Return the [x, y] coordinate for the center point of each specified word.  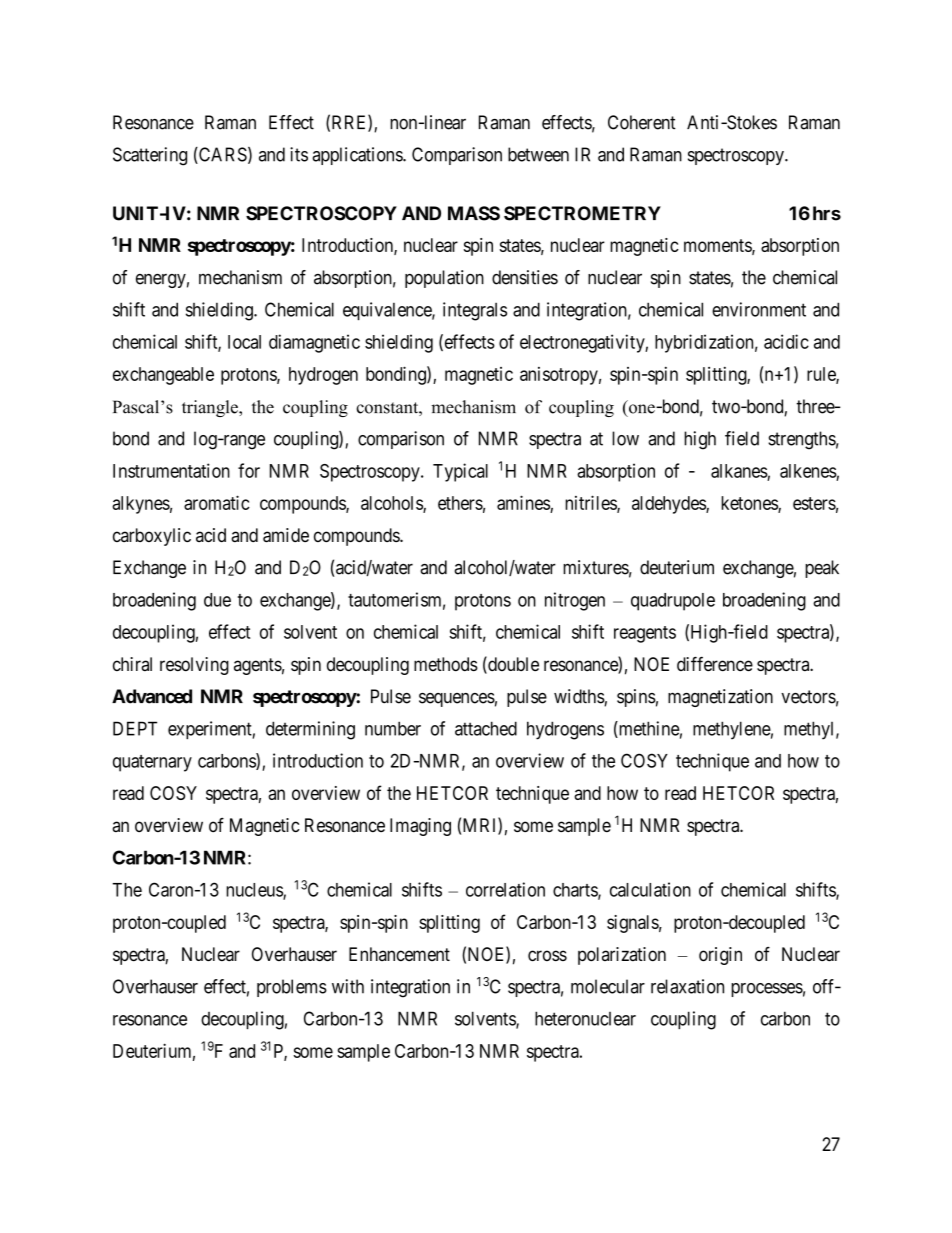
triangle [211, 408]
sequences [457, 700]
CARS [222, 155]
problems [292, 988]
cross [547, 955]
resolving [194, 666]
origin [720, 956]
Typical [460, 472]
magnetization [720, 698]
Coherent [642, 122]
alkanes [739, 471]
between [538, 154]
